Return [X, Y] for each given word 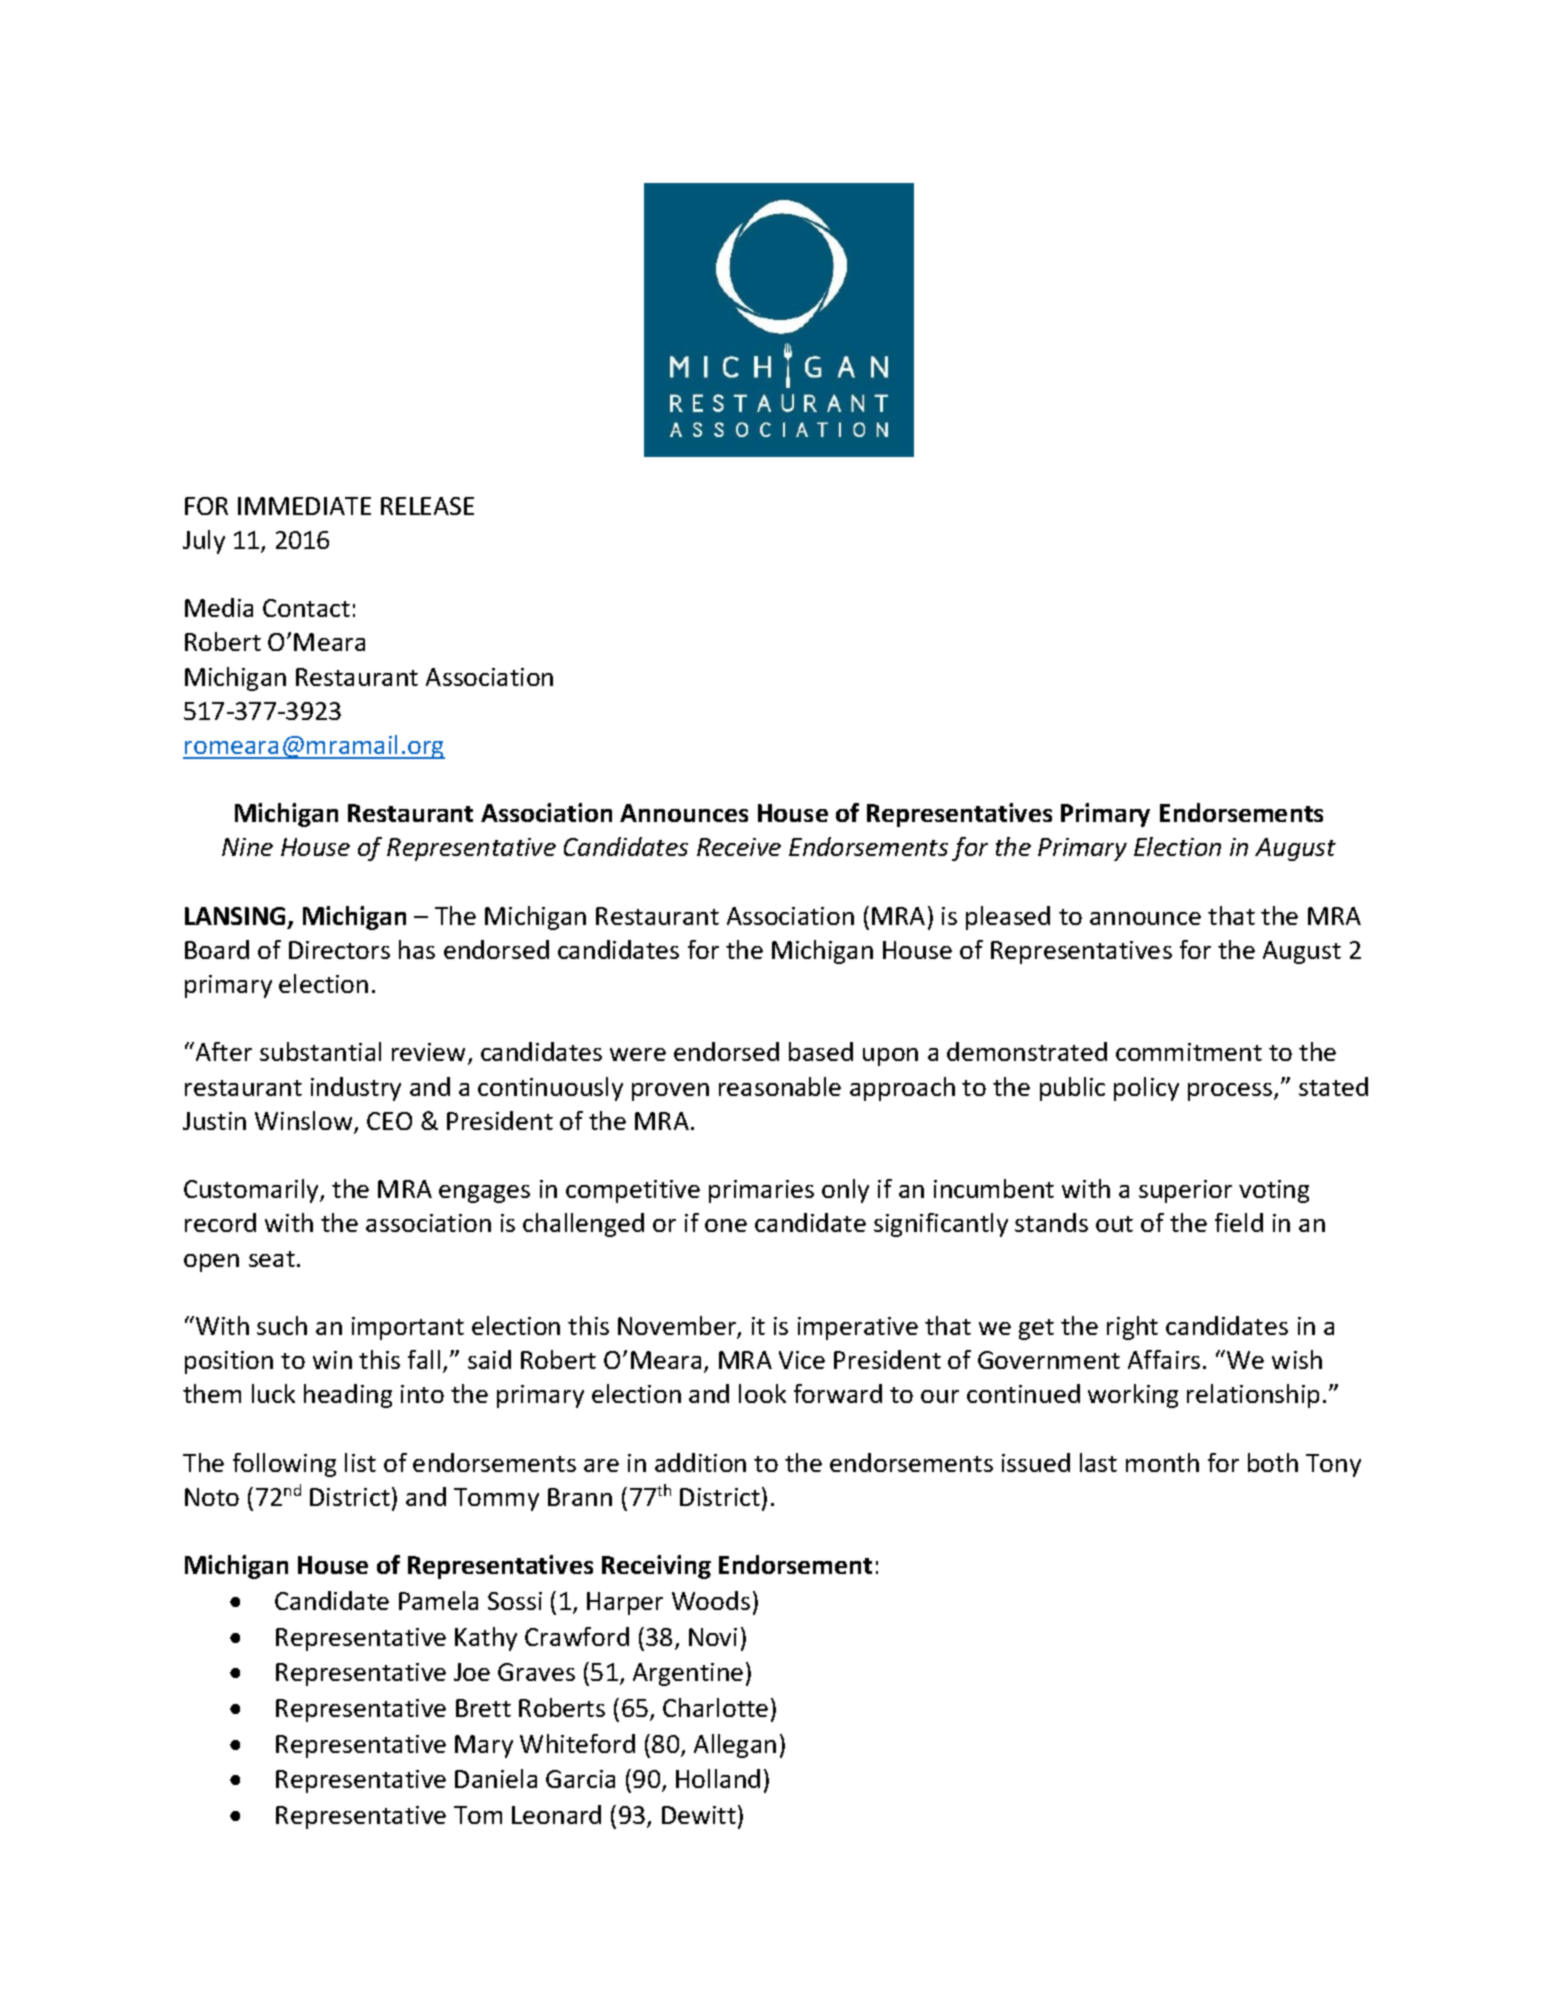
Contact [306, 608]
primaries [761, 1191]
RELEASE [427, 506]
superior [1185, 1191]
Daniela [496, 1778]
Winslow [305, 1122]
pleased [1008, 918]
